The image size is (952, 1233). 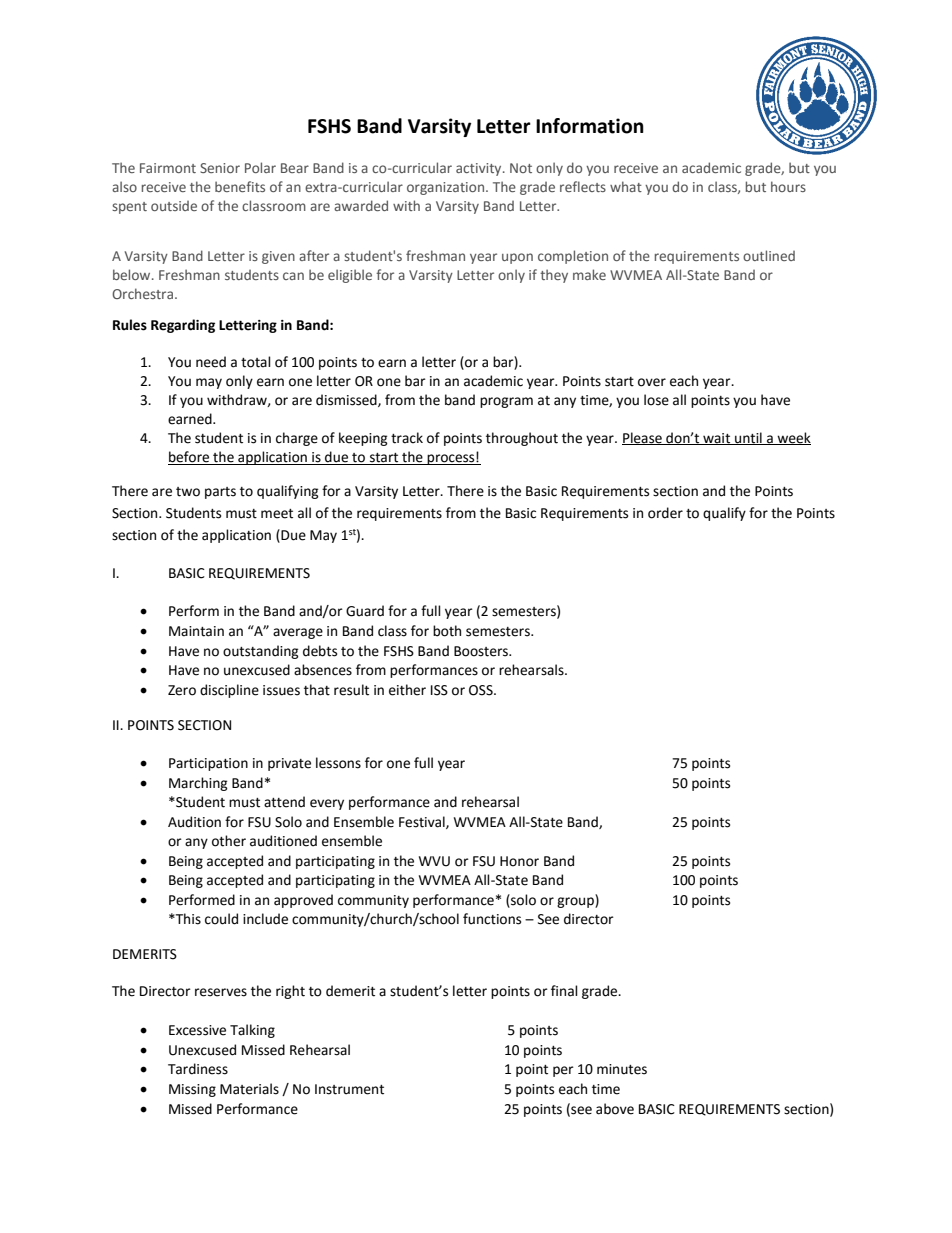 What do you see at coordinates (196, 631) in the image?
I see `Maintain` at bounding box center [196, 631].
